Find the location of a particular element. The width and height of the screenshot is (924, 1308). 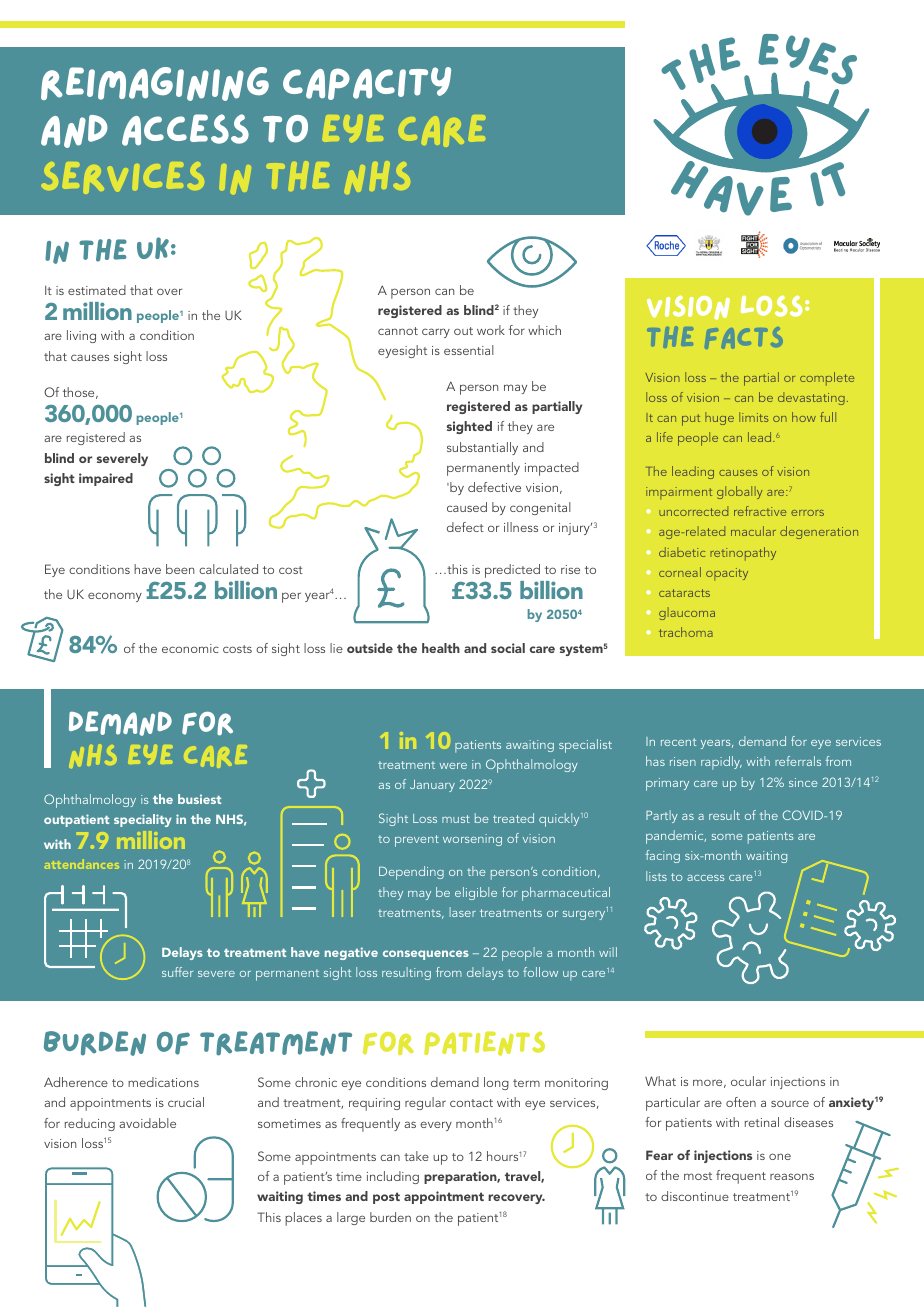

rapidly is located at coordinates (721, 763).
